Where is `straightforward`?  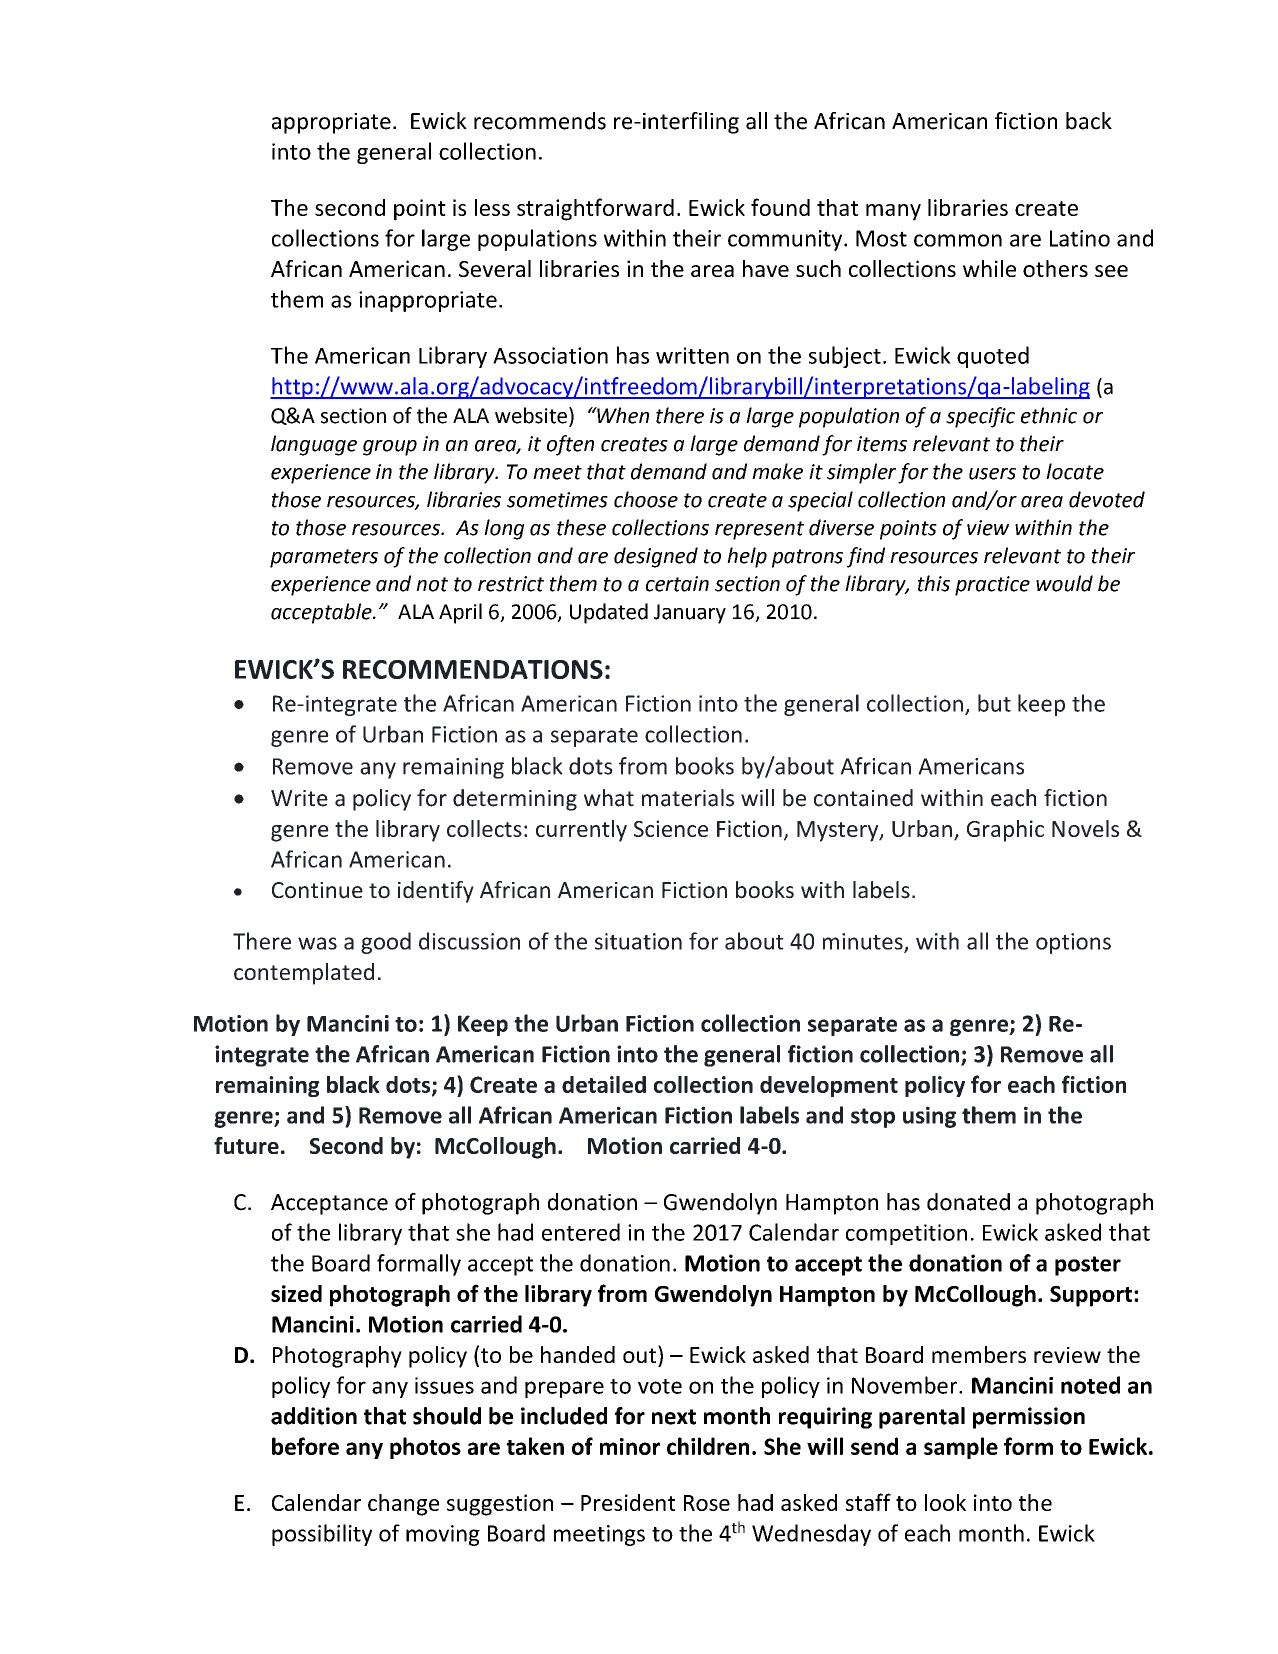
straightforward is located at coordinates (595, 209).
